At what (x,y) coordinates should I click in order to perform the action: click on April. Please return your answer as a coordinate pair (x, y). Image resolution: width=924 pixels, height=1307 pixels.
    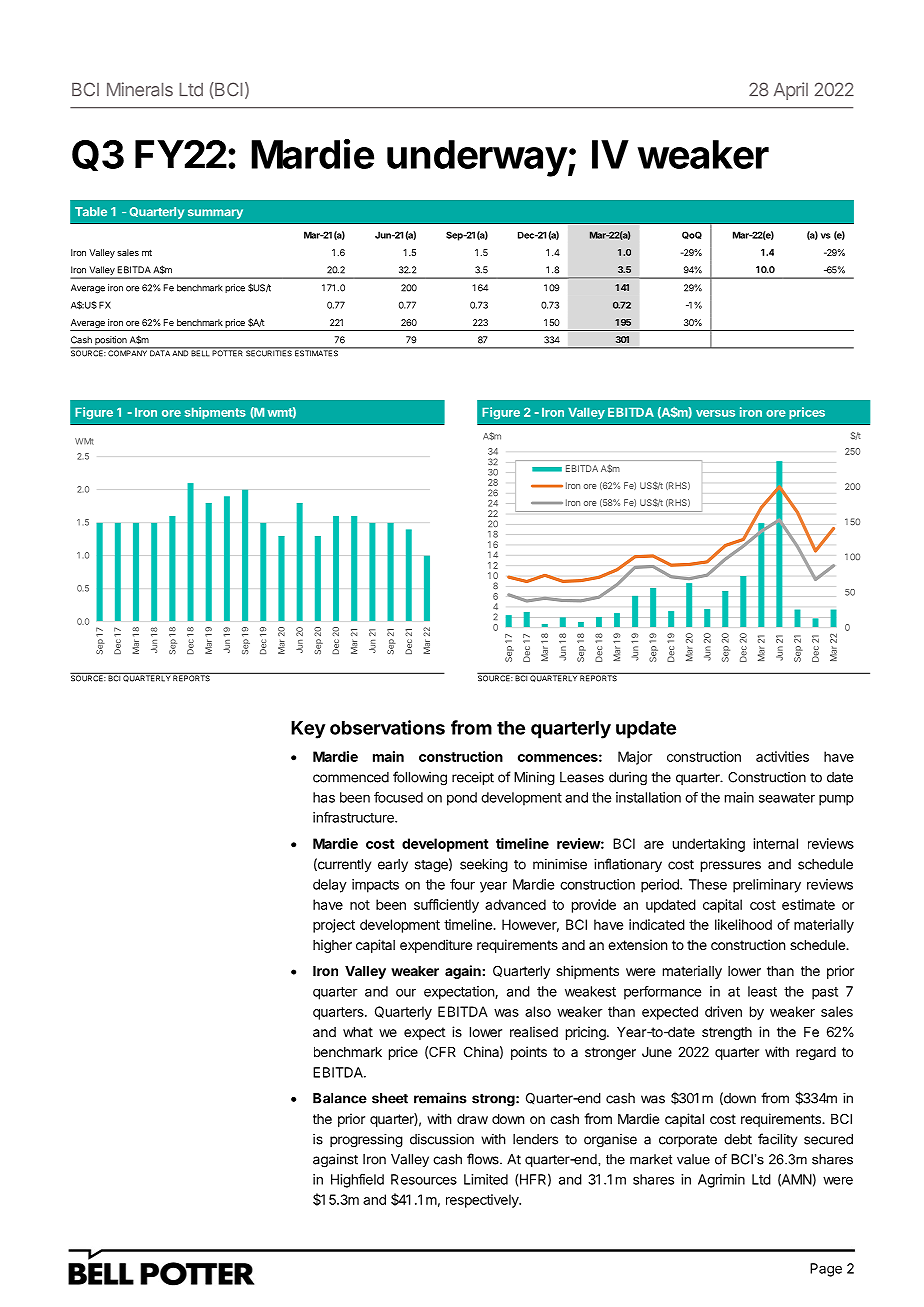
    Looking at the image, I should click on (791, 91).
